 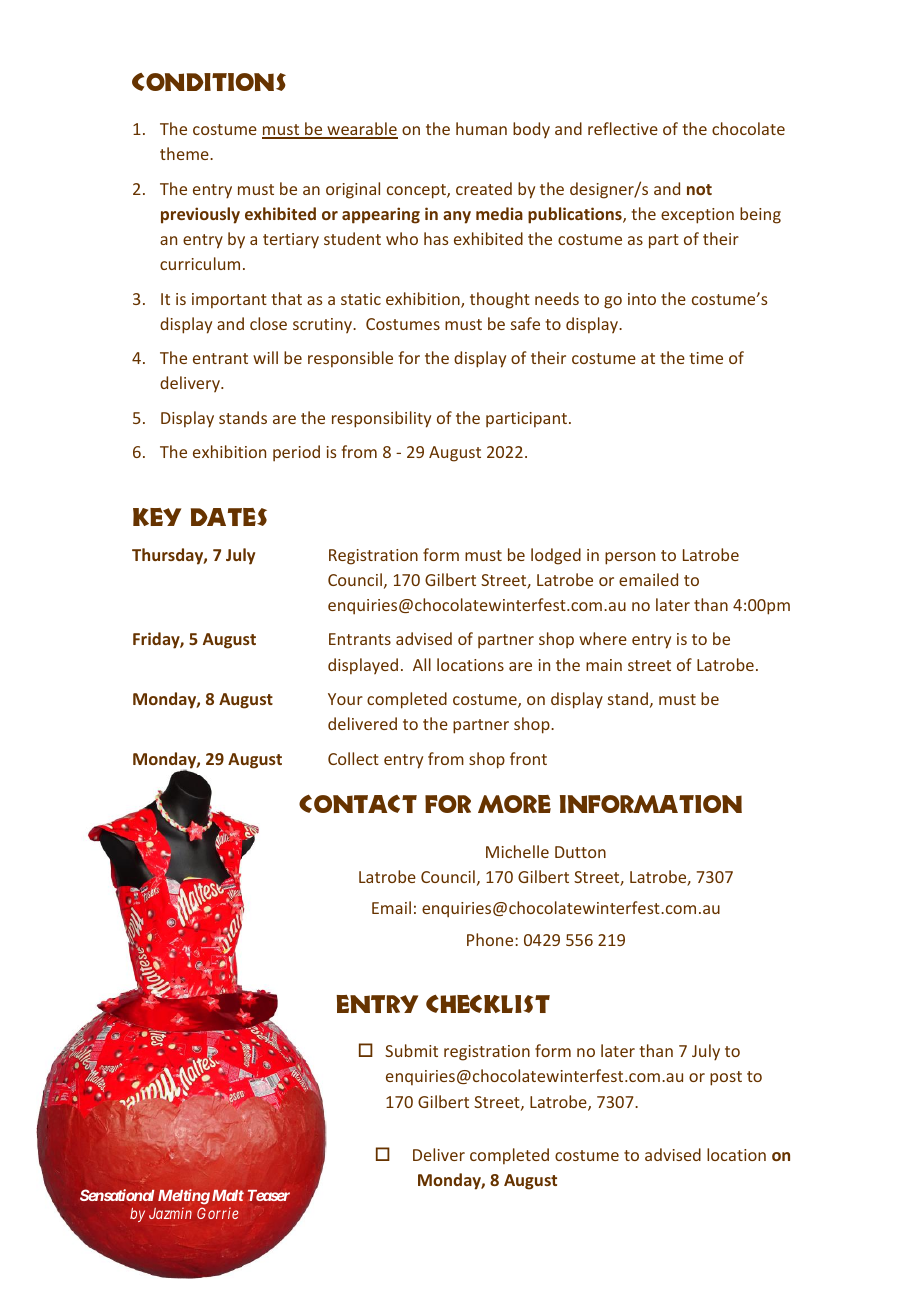 What do you see at coordinates (491, 939) in the document?
I see `Phone` at bounding box center [491, 939].
